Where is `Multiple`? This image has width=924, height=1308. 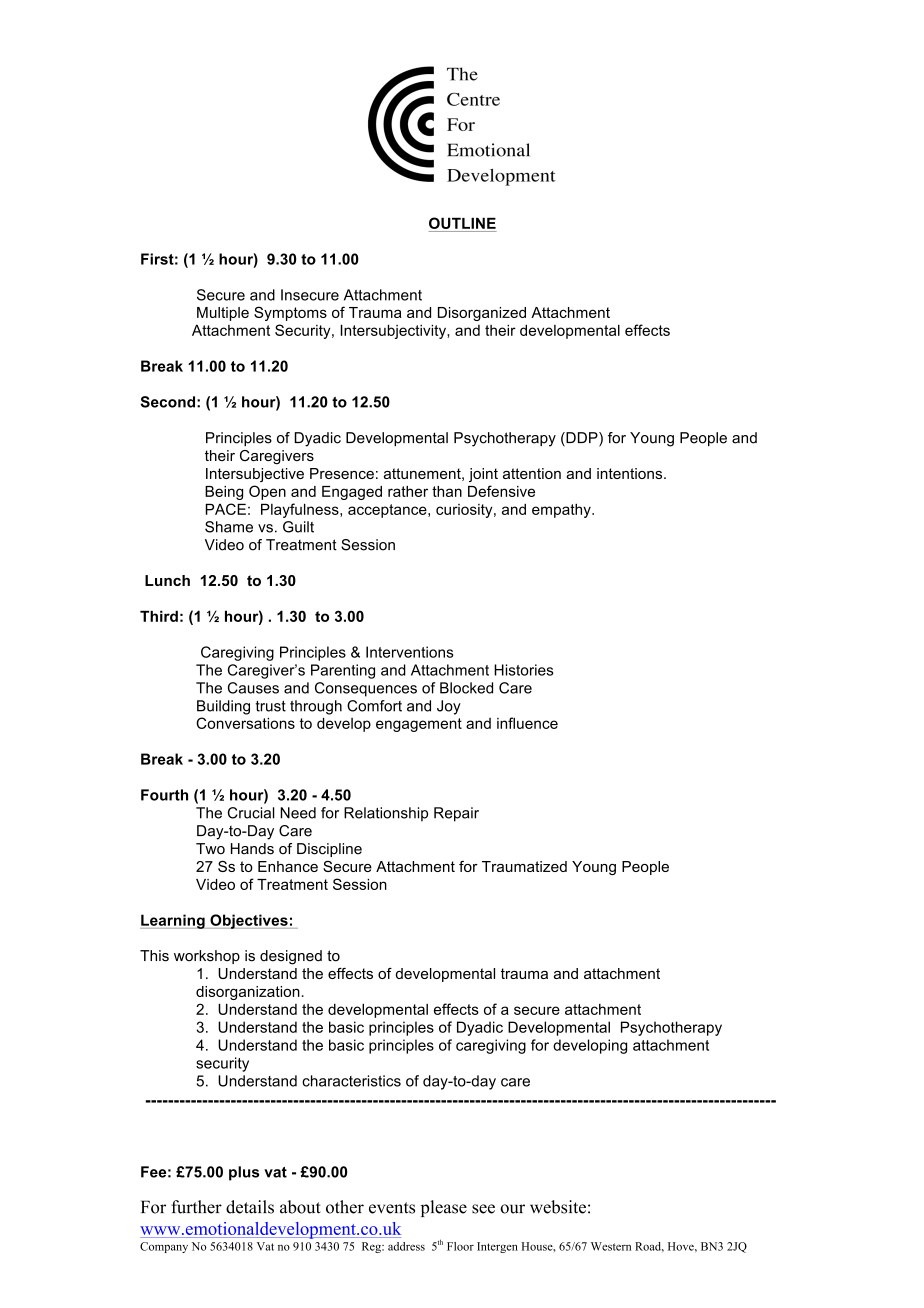 Multiple is located at coordinates (223, 314).
